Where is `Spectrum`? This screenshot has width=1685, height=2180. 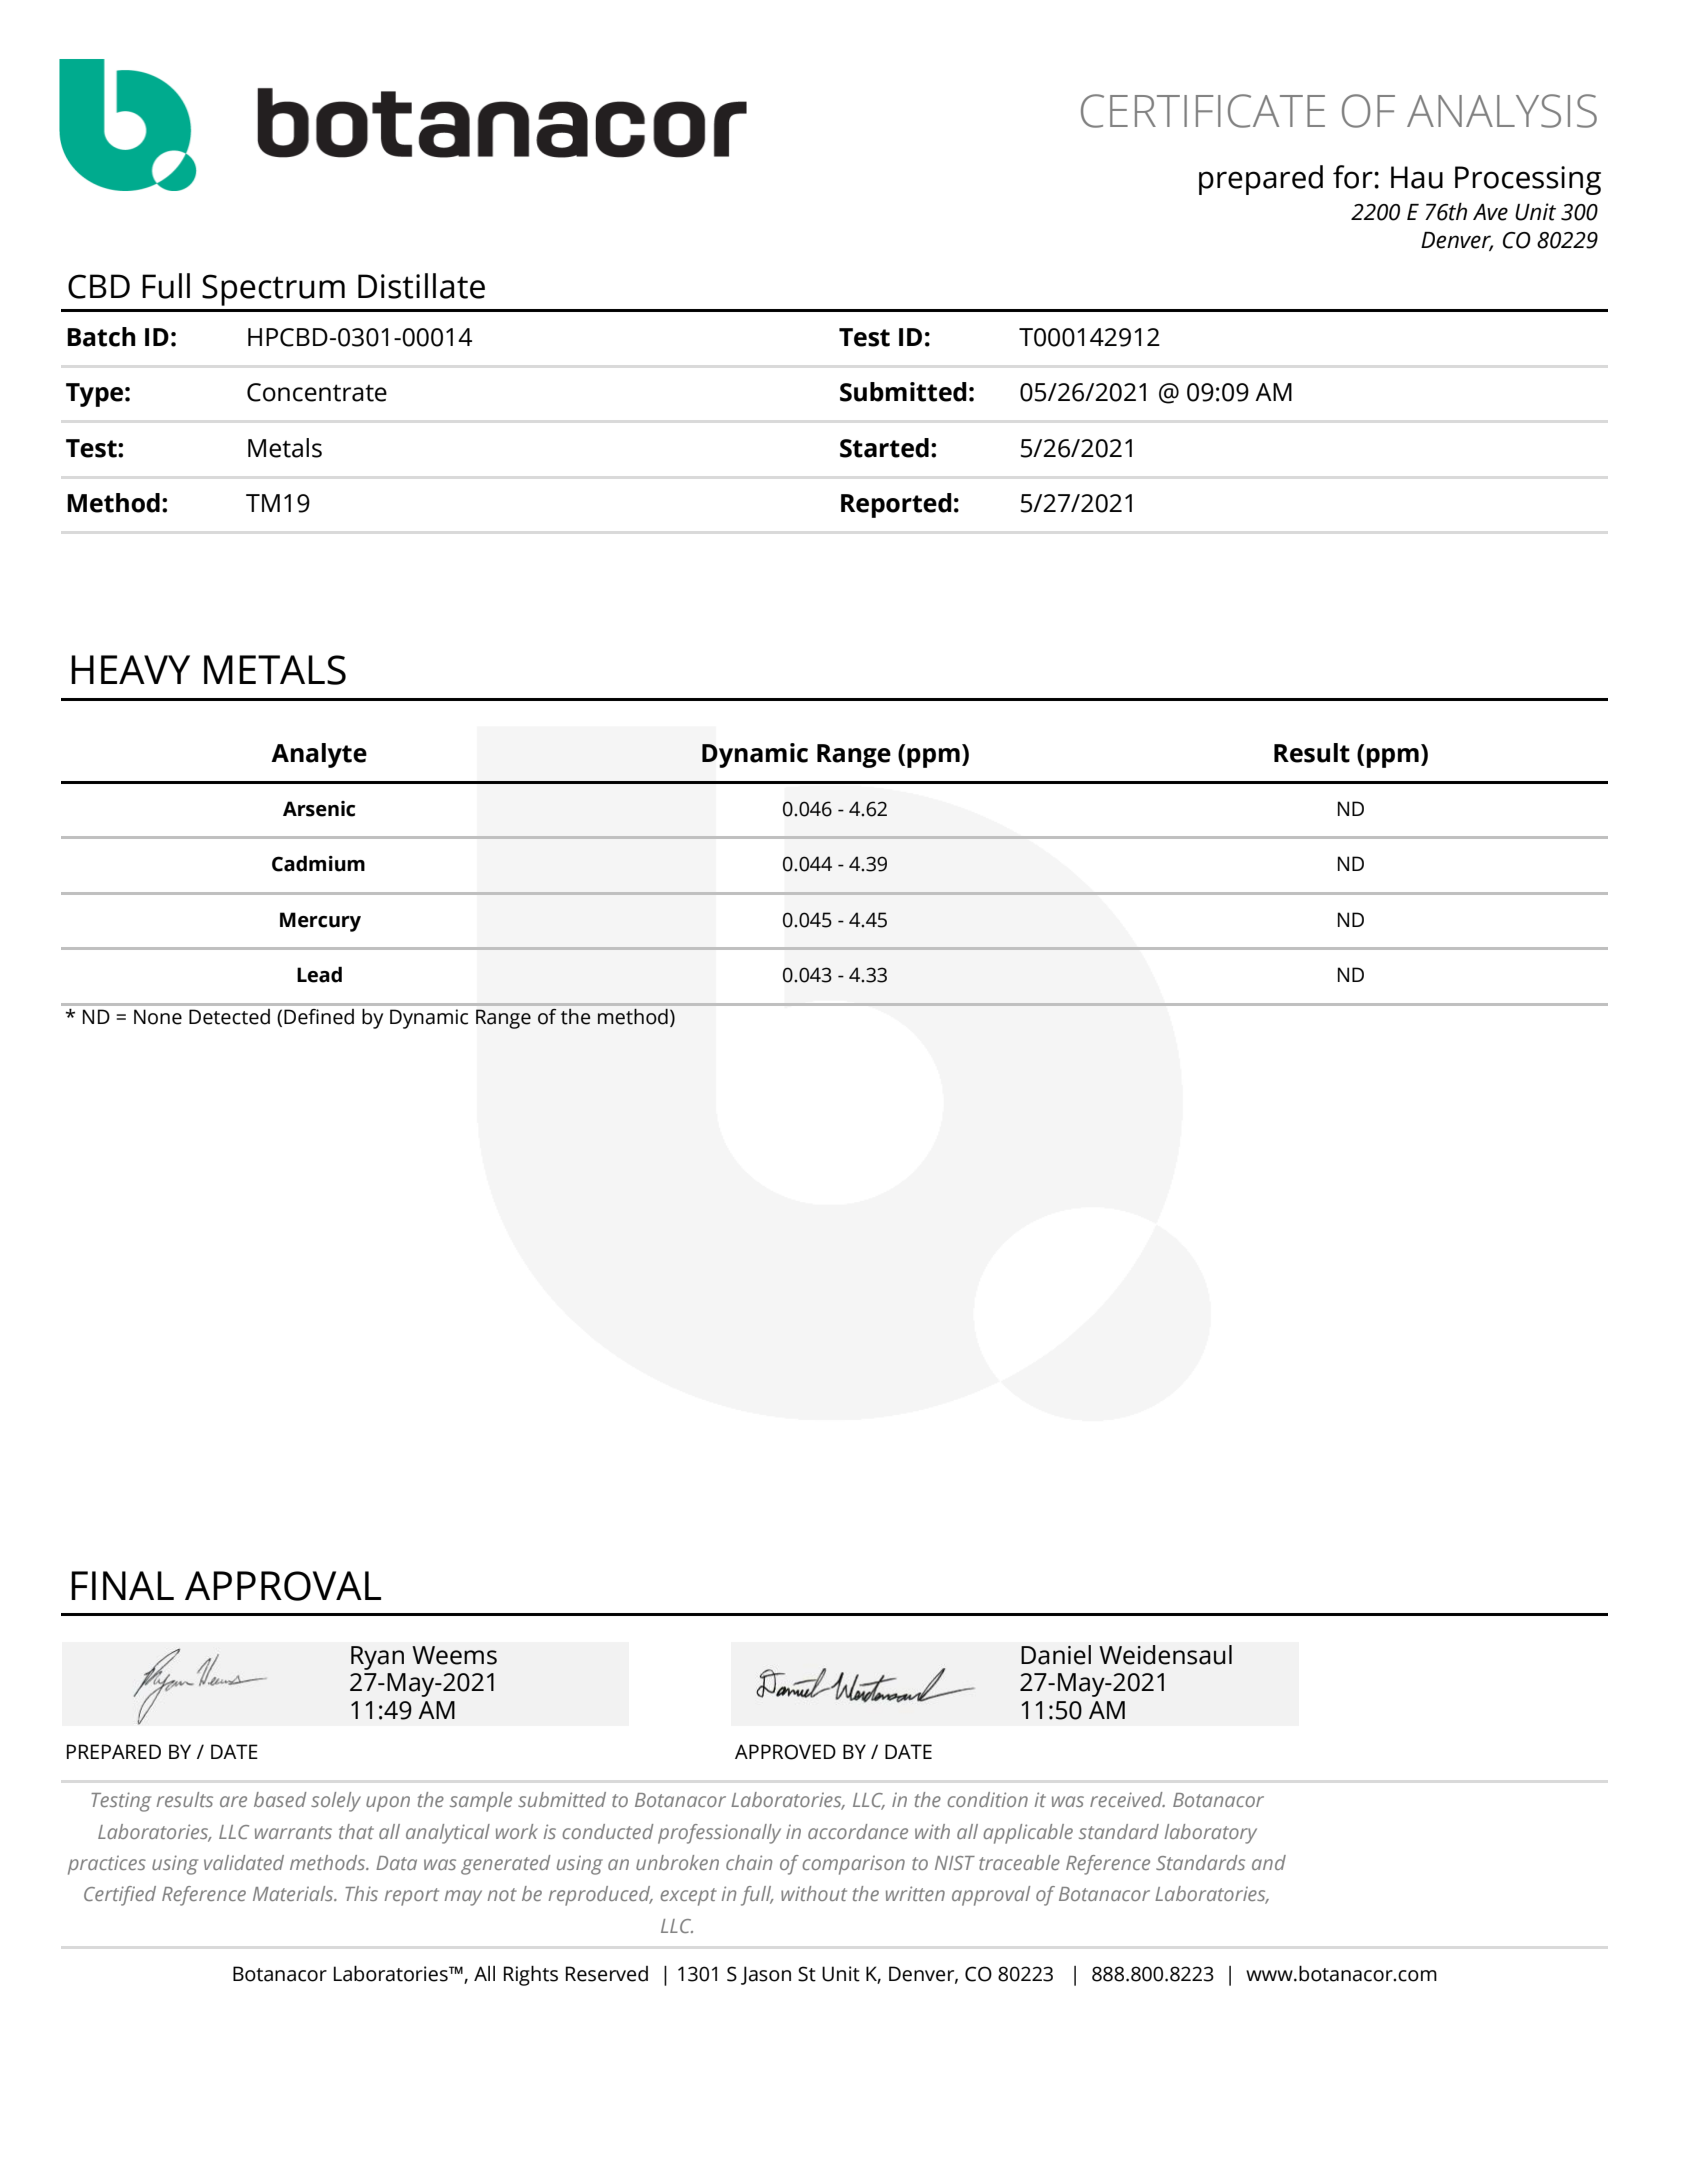 Spectrum is located at coordinates (273, 290).
